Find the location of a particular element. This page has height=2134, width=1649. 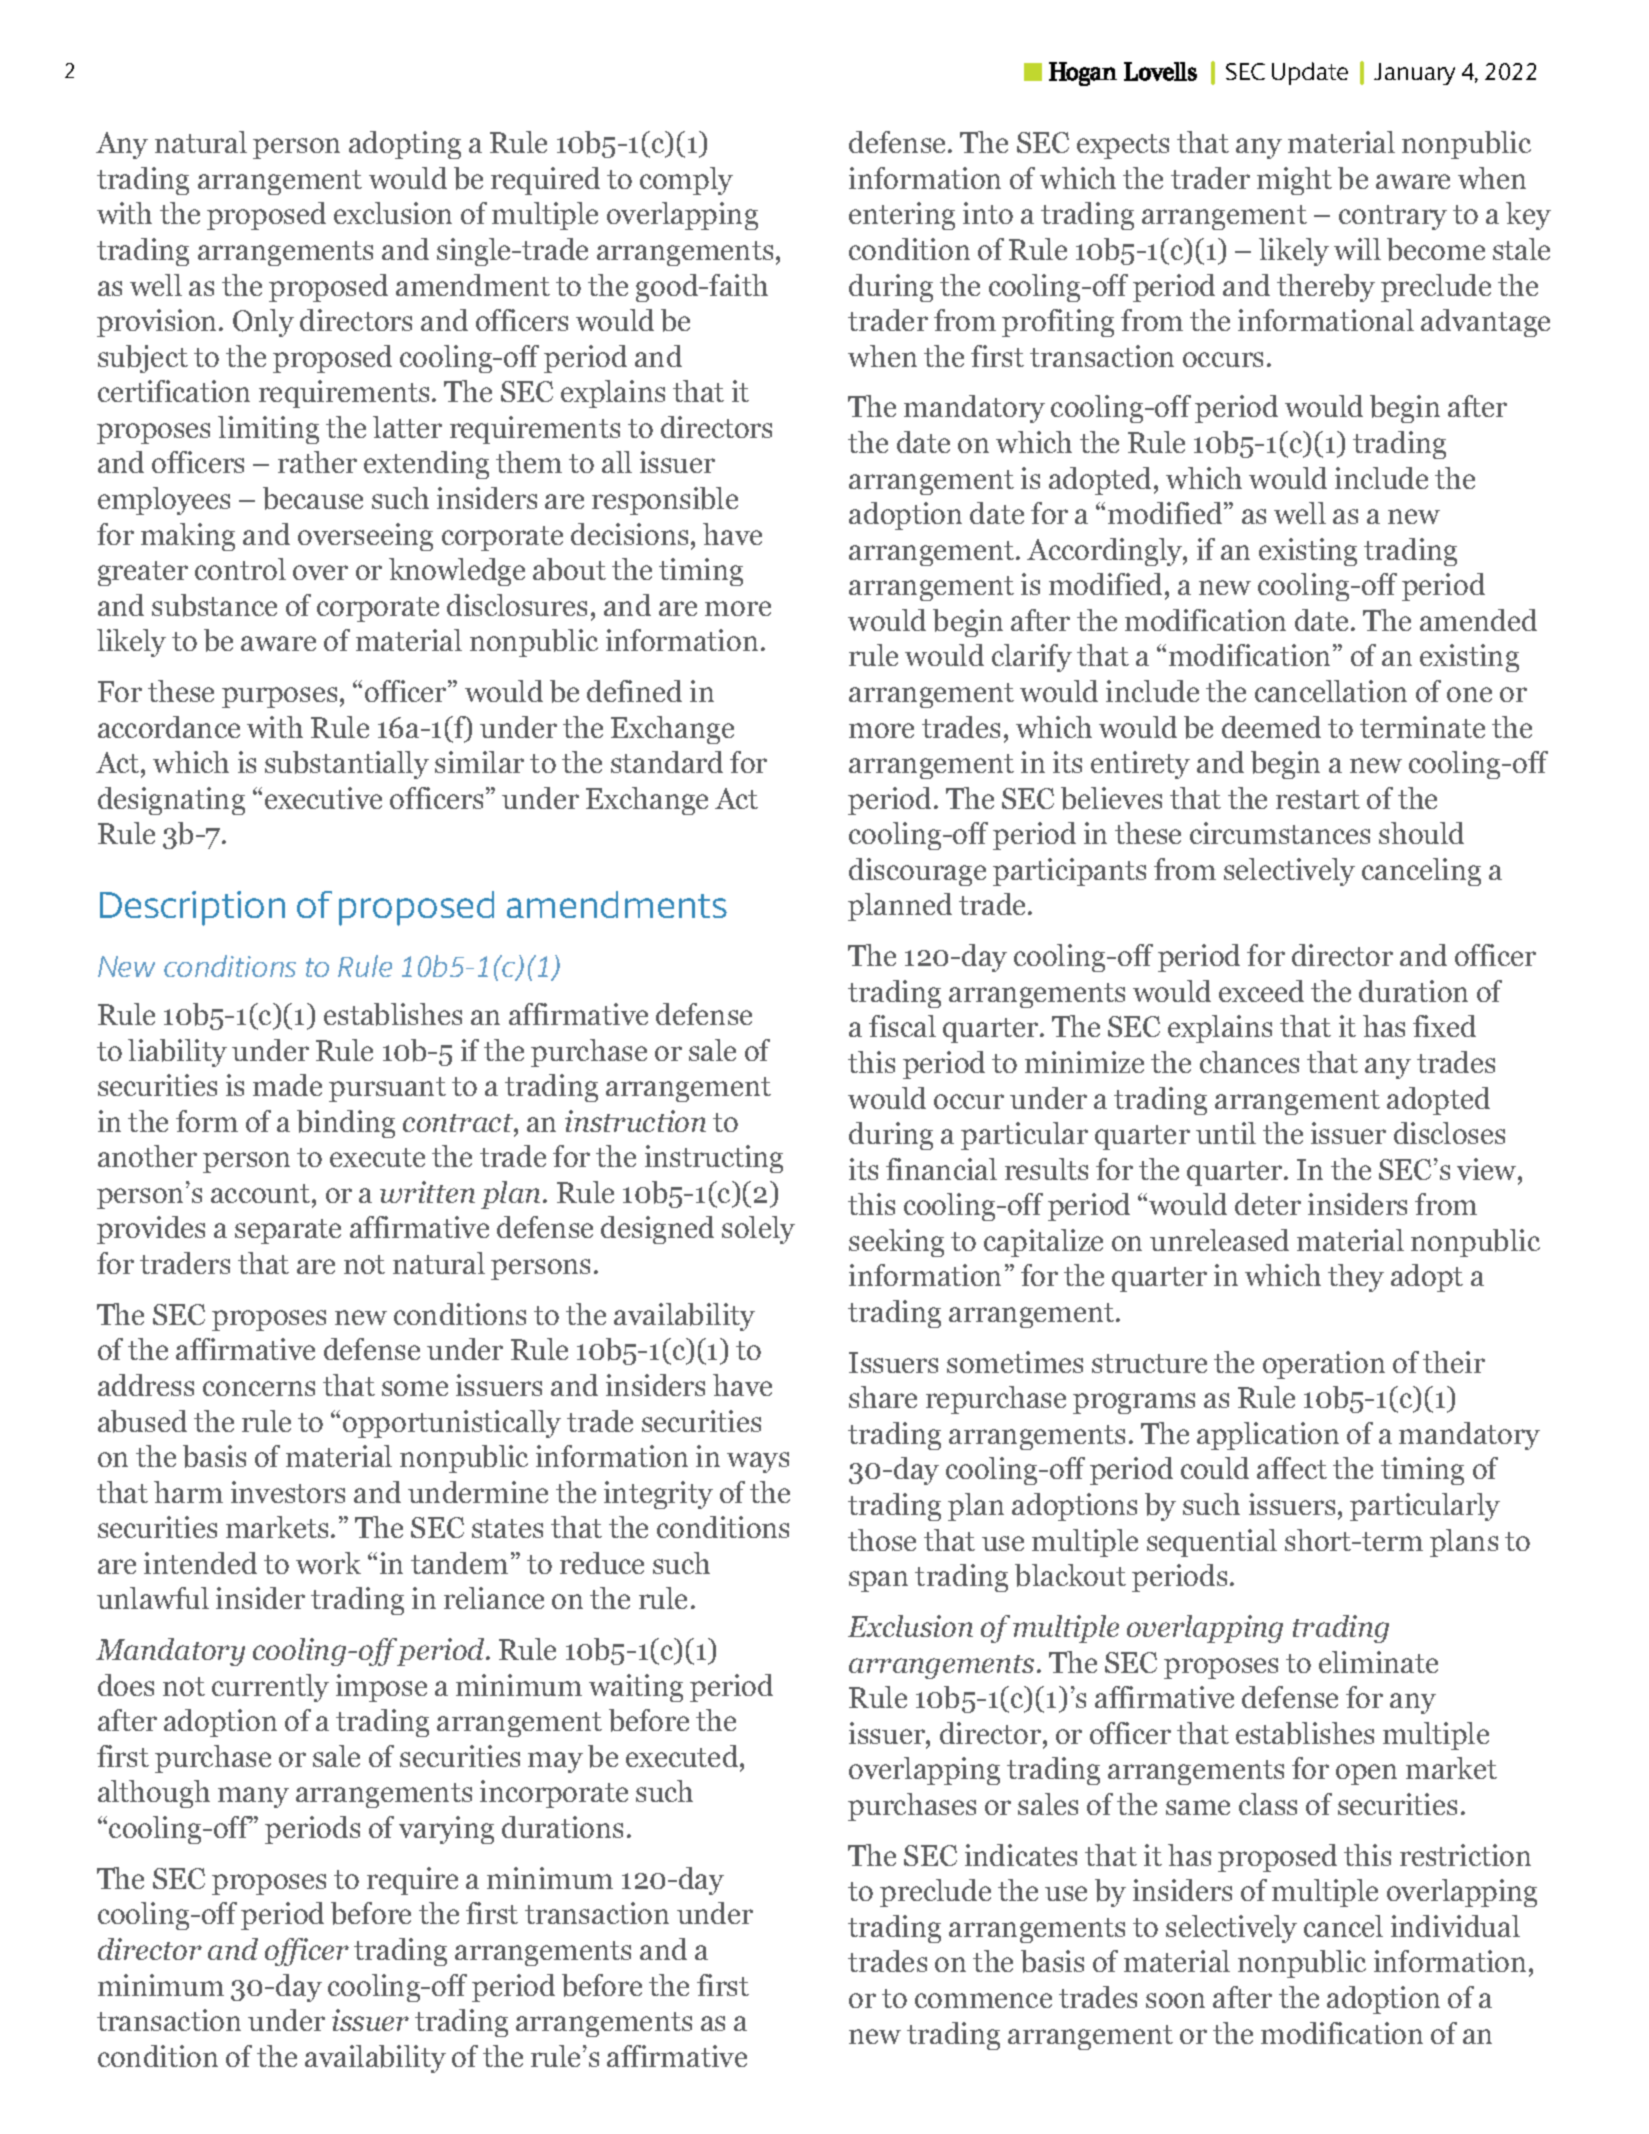

might is located at coordinates (1294, 181).
